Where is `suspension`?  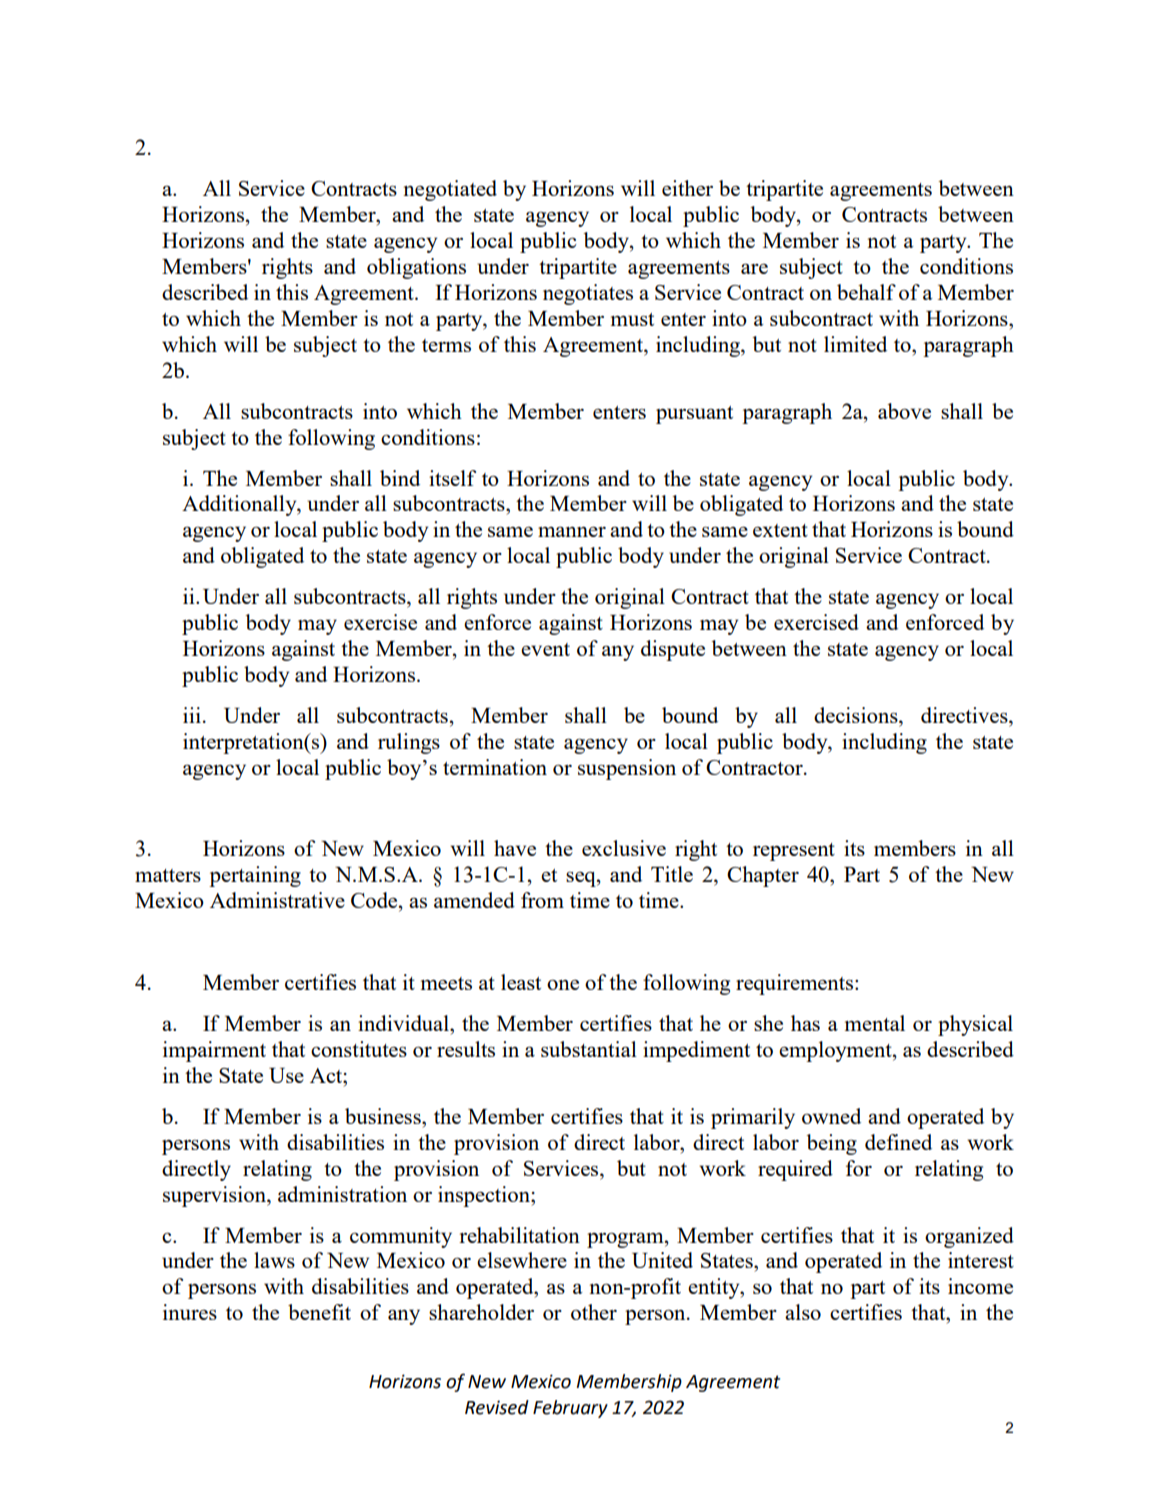
suspension is located at coordinates (627, 769).
